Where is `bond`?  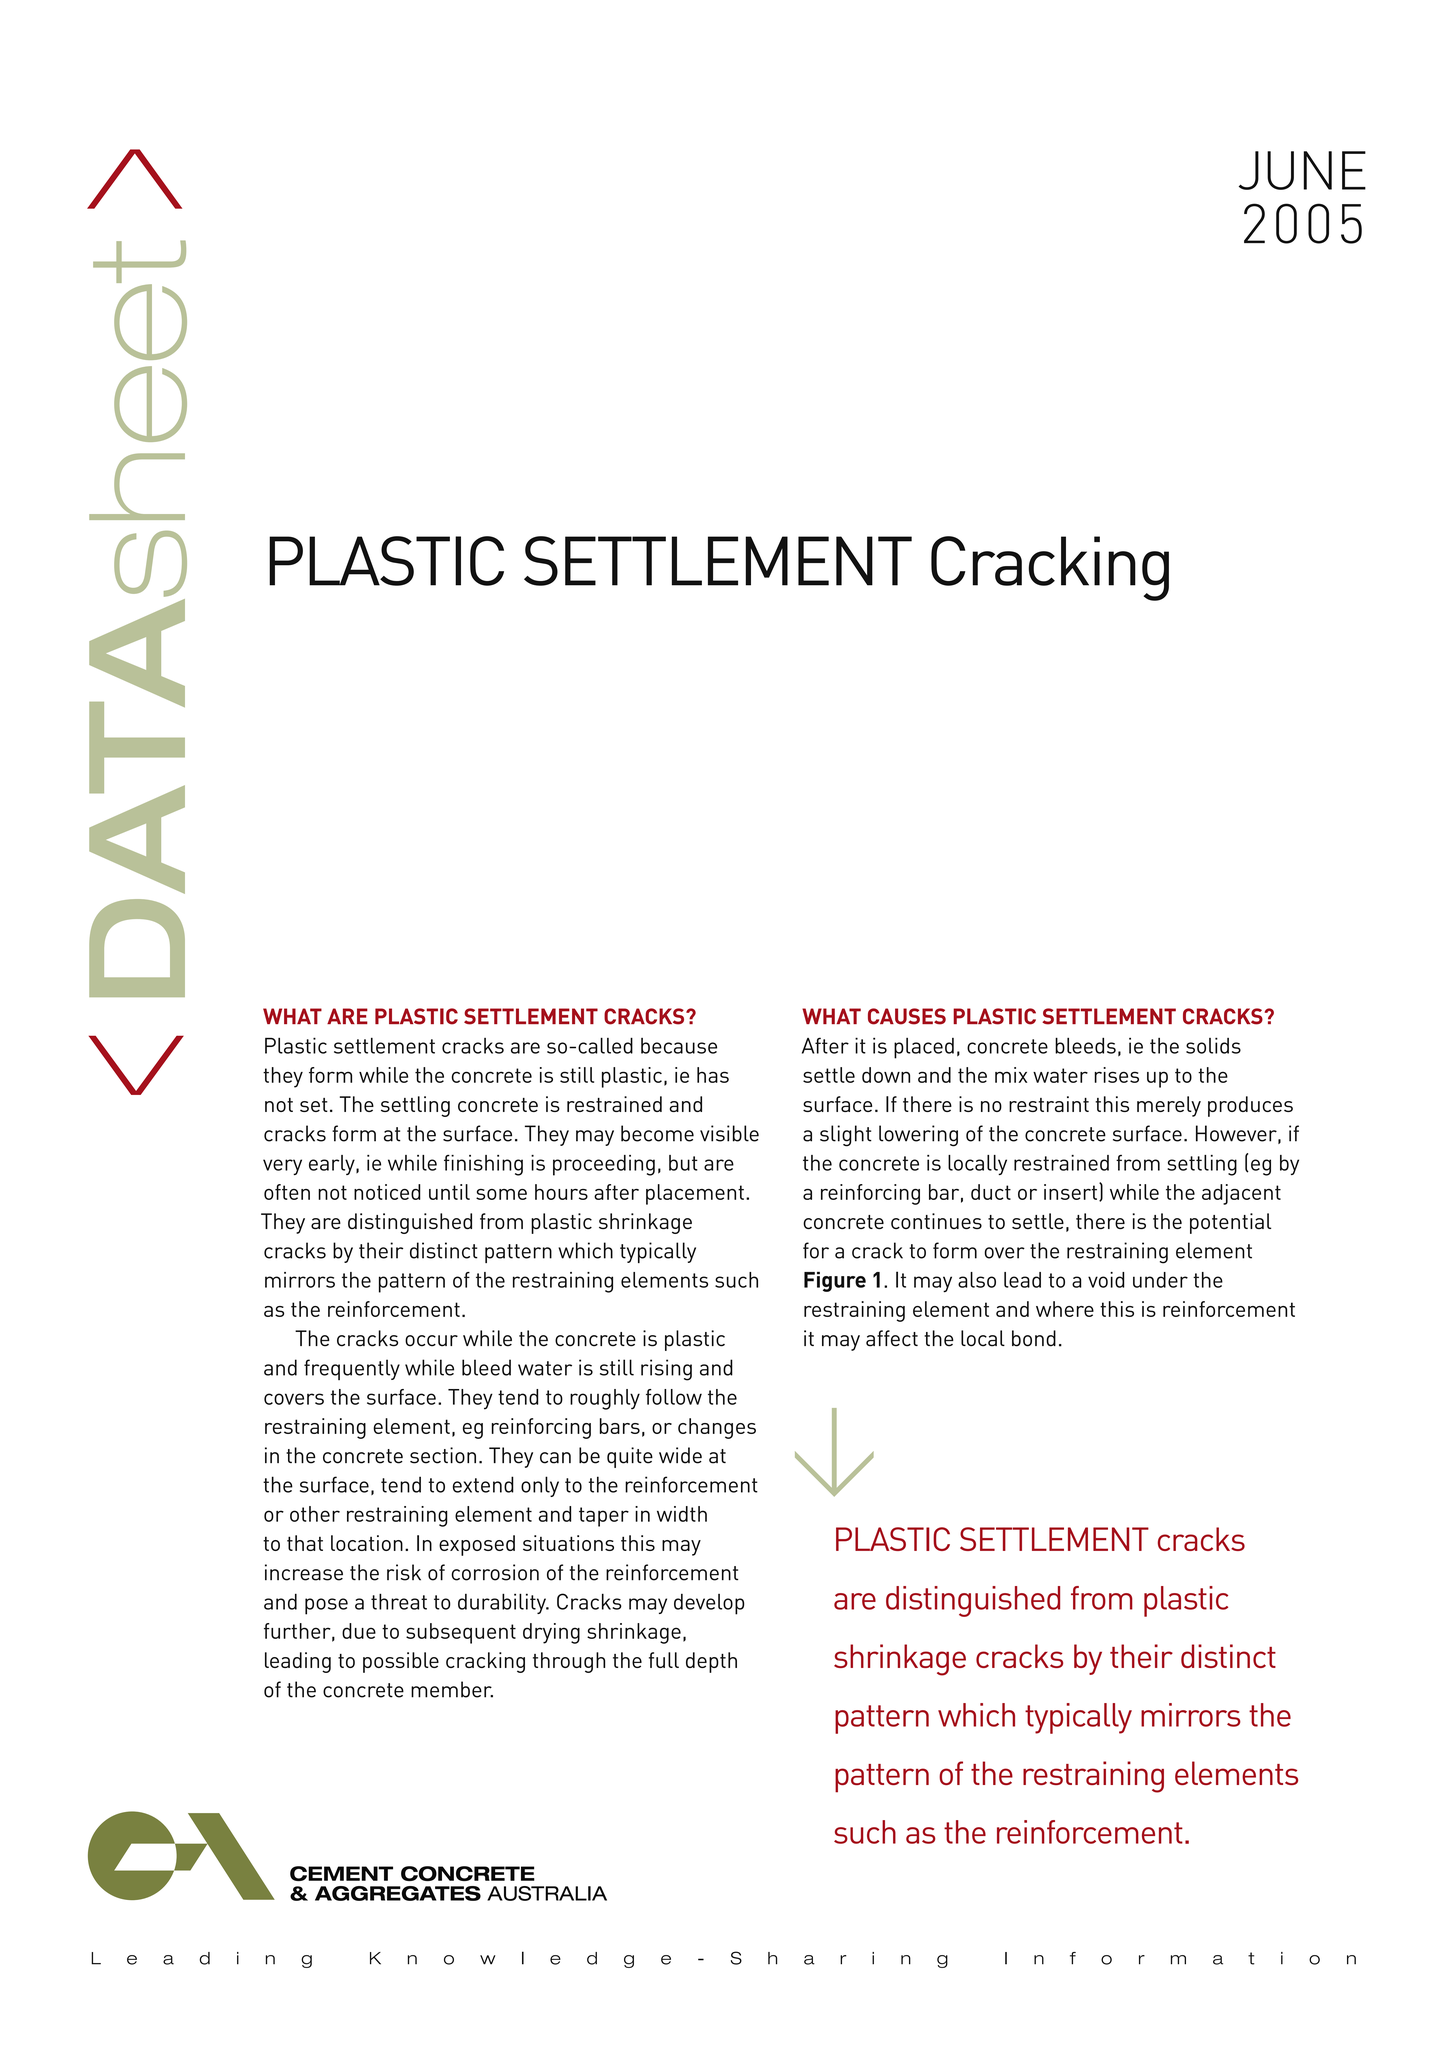
bond is located at coordinates (1034, 1338).
